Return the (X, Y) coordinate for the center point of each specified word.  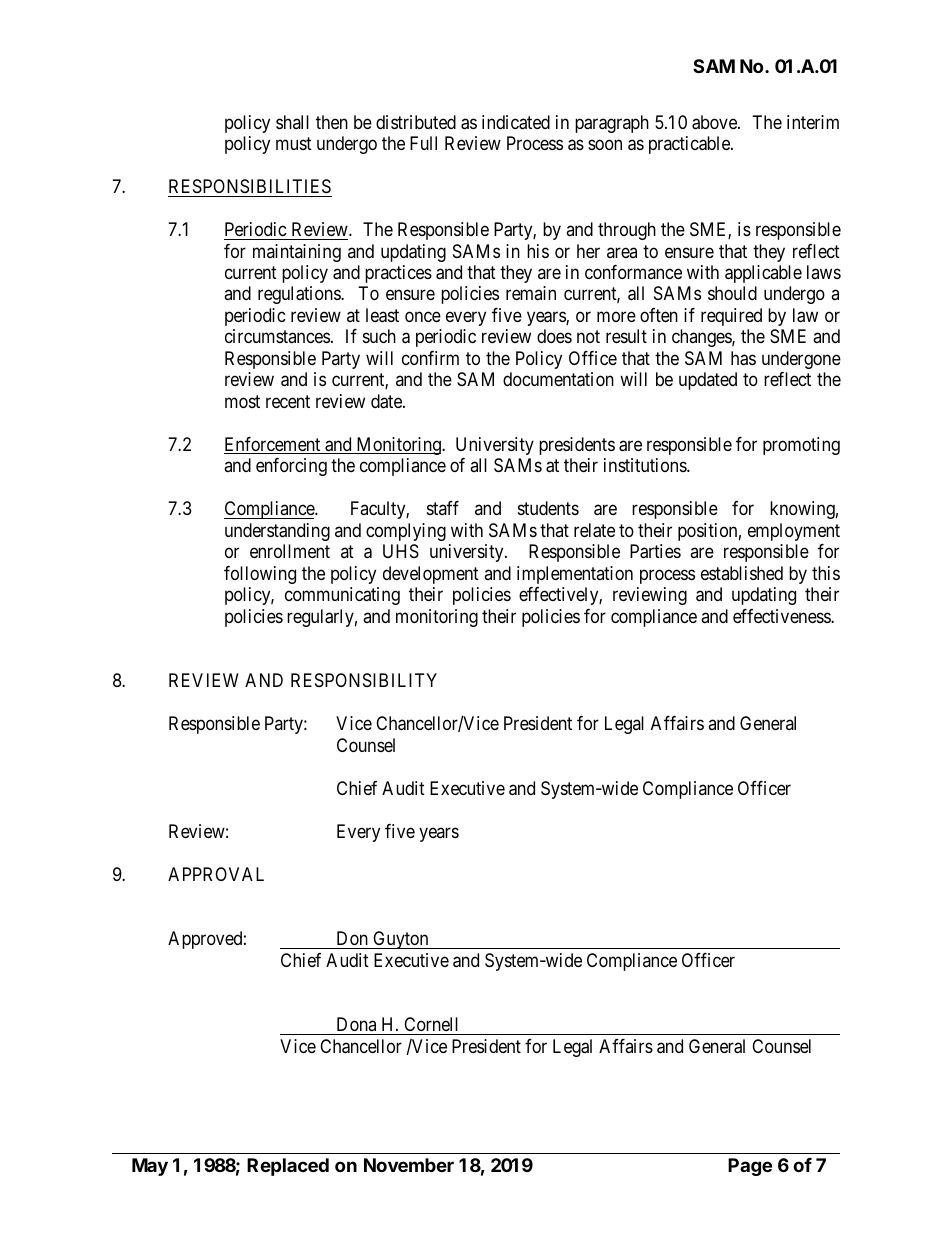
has (743, 358)
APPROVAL (216, 874)
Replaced (288, 1167)
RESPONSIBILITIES (250, 186)
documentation (558, 379)
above (715, 122)
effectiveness (782, 616)
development (431, 575)
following (260, 575)
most (242, 401)
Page (750, 1167)
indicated (516, 122)
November (409, 1165)
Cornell (431, 1024)
